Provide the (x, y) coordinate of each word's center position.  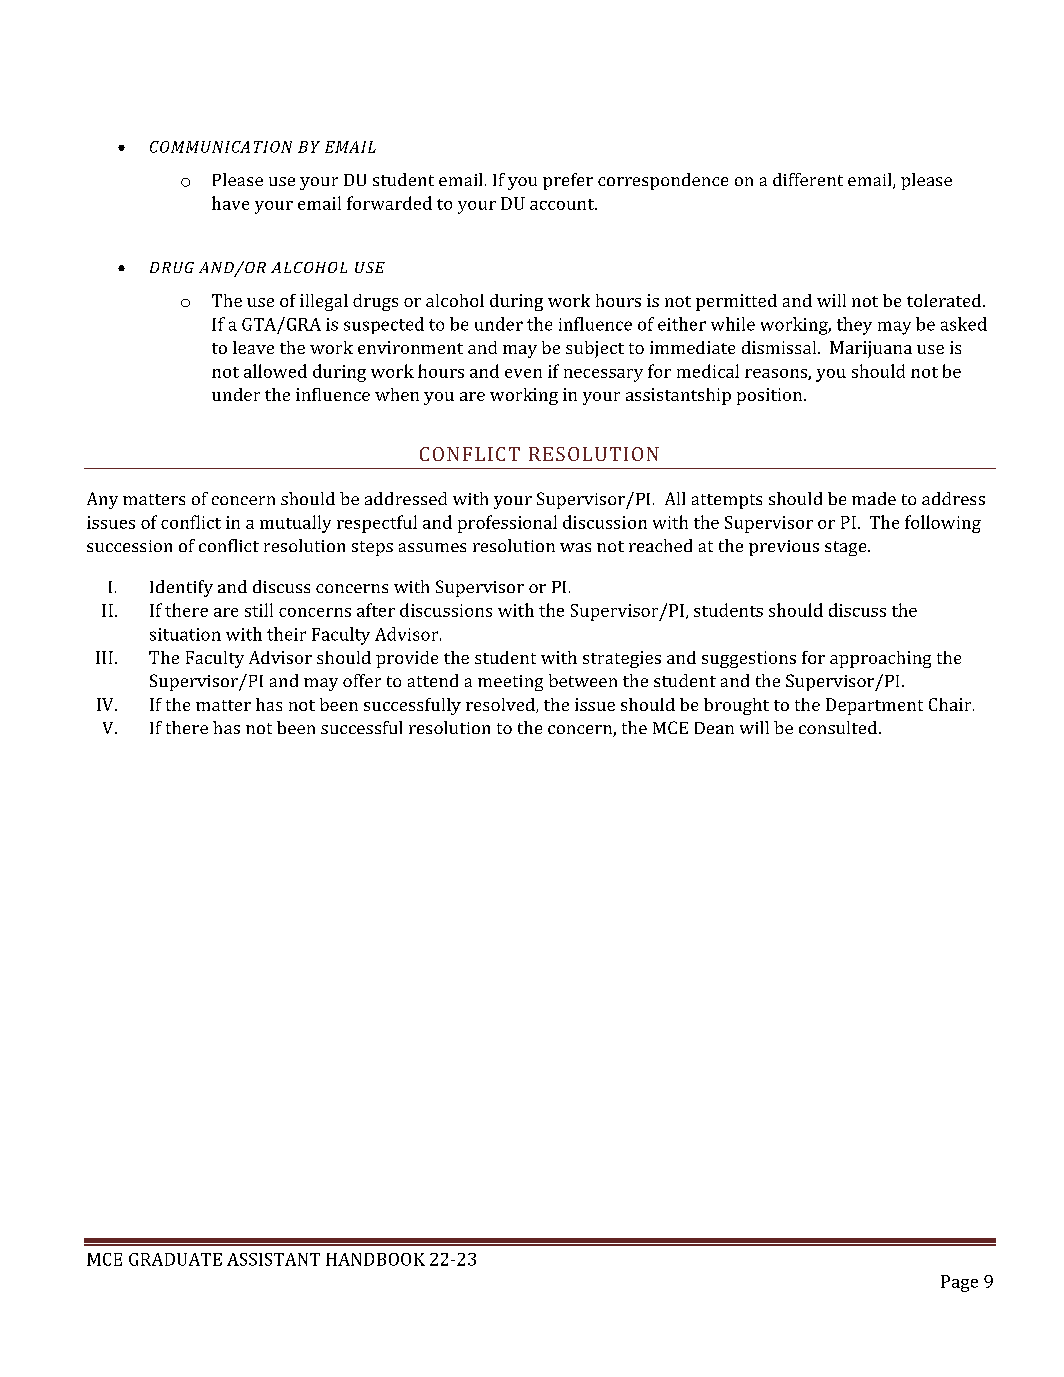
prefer (568, 181)
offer (362, 680)
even (523, 373)
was (575, 547)
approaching (880, 659)
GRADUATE (175, 1259)
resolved (501, 705)
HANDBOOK (375, 1259)
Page (959, 1283)
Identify (181, 588)
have (230, 203)
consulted (839, 727)
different (808, 179)
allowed (275, 371)
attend (433, 680)
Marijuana (871, 349)
